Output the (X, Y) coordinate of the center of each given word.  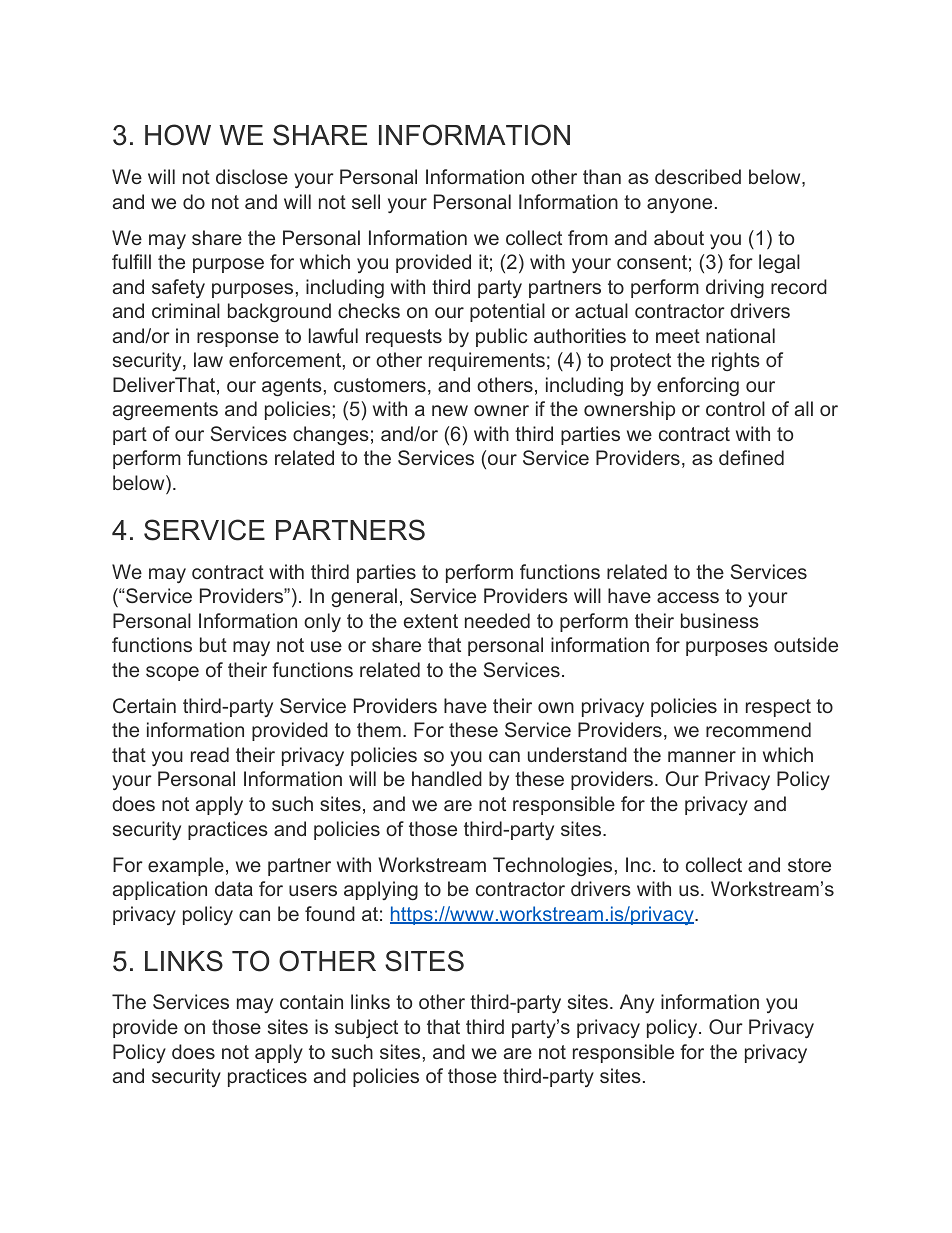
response (238, 339)
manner (702, 756)
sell (366, 201)
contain (311, 1001)
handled (447, 778)
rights (736, 361)
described (698, 176)
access (688, 597)
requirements (487, 361)
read (210, 754)
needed (497, 620)
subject (366, 1028)
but (213, 644)
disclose (252, 176)
